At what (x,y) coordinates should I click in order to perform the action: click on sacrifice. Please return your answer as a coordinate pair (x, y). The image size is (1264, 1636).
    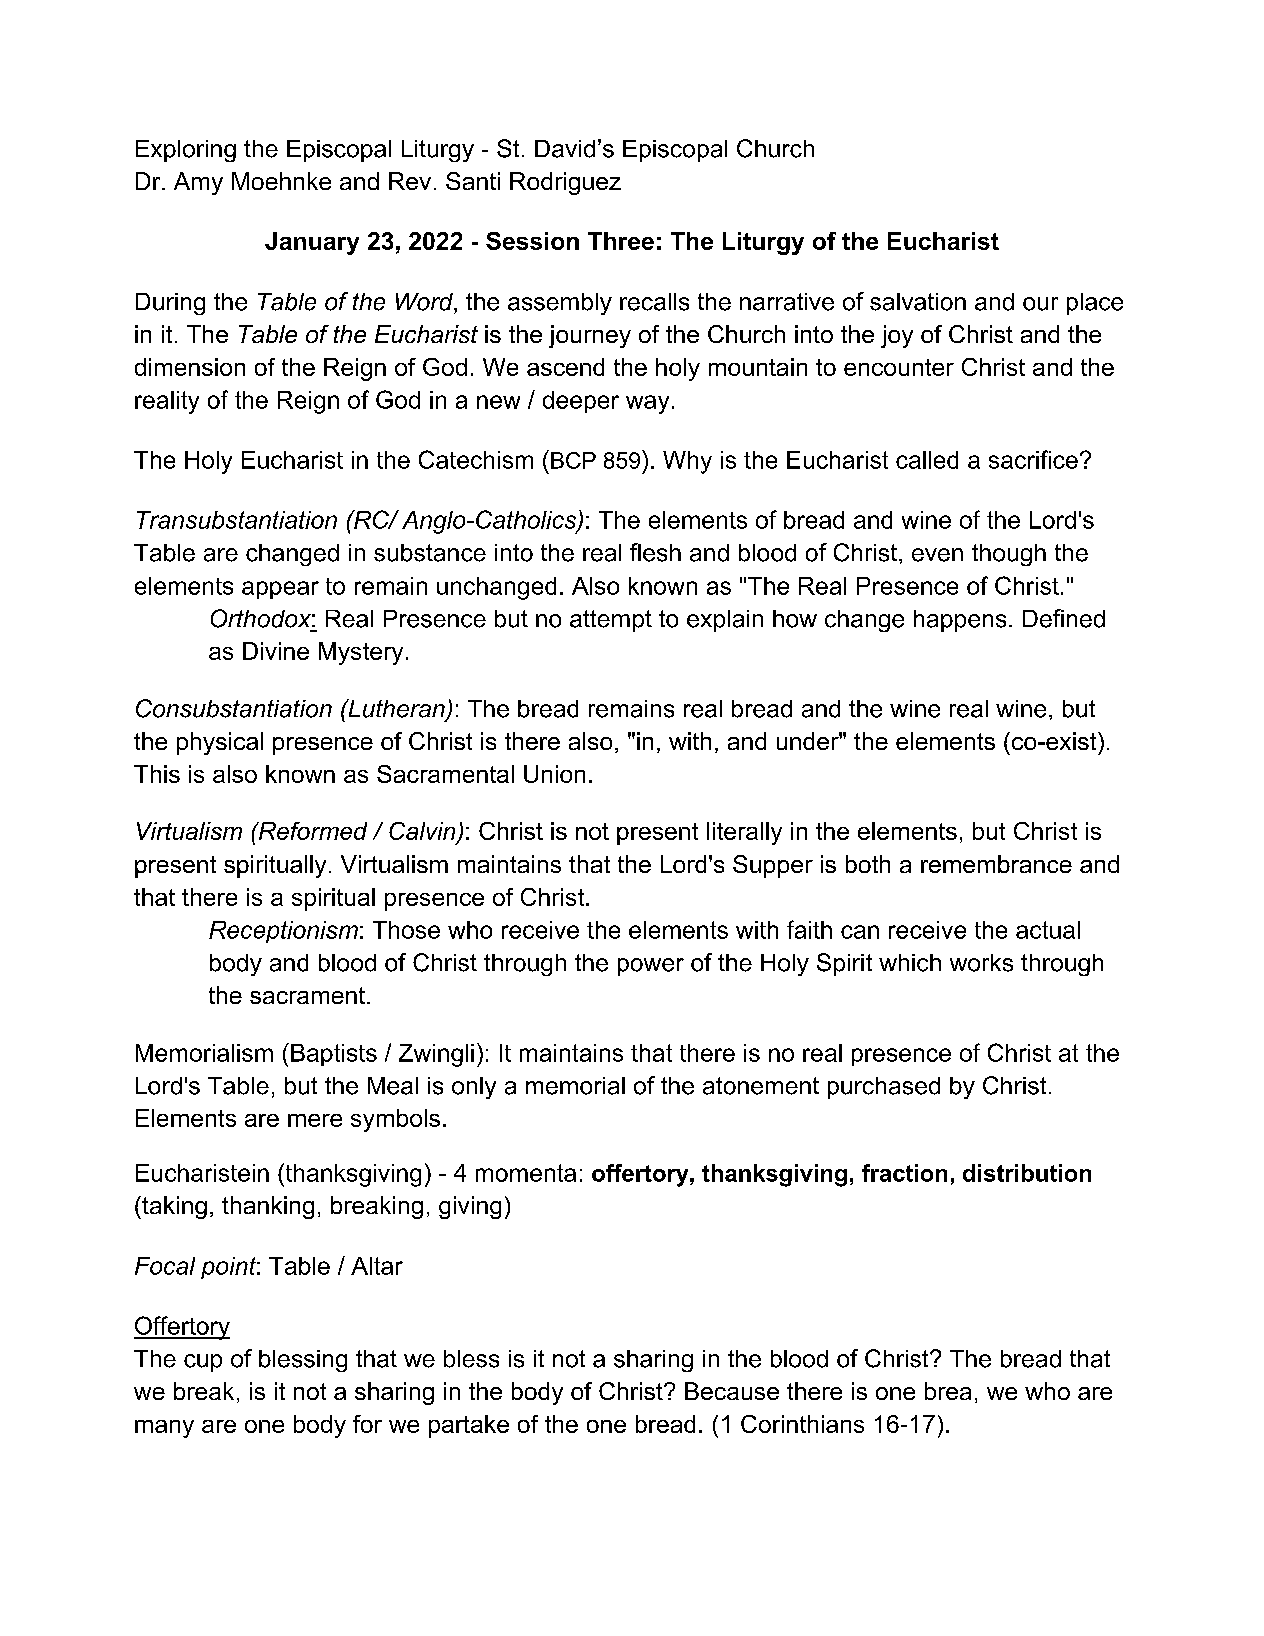
    Looking at the image, I should click on (1033, 459).
